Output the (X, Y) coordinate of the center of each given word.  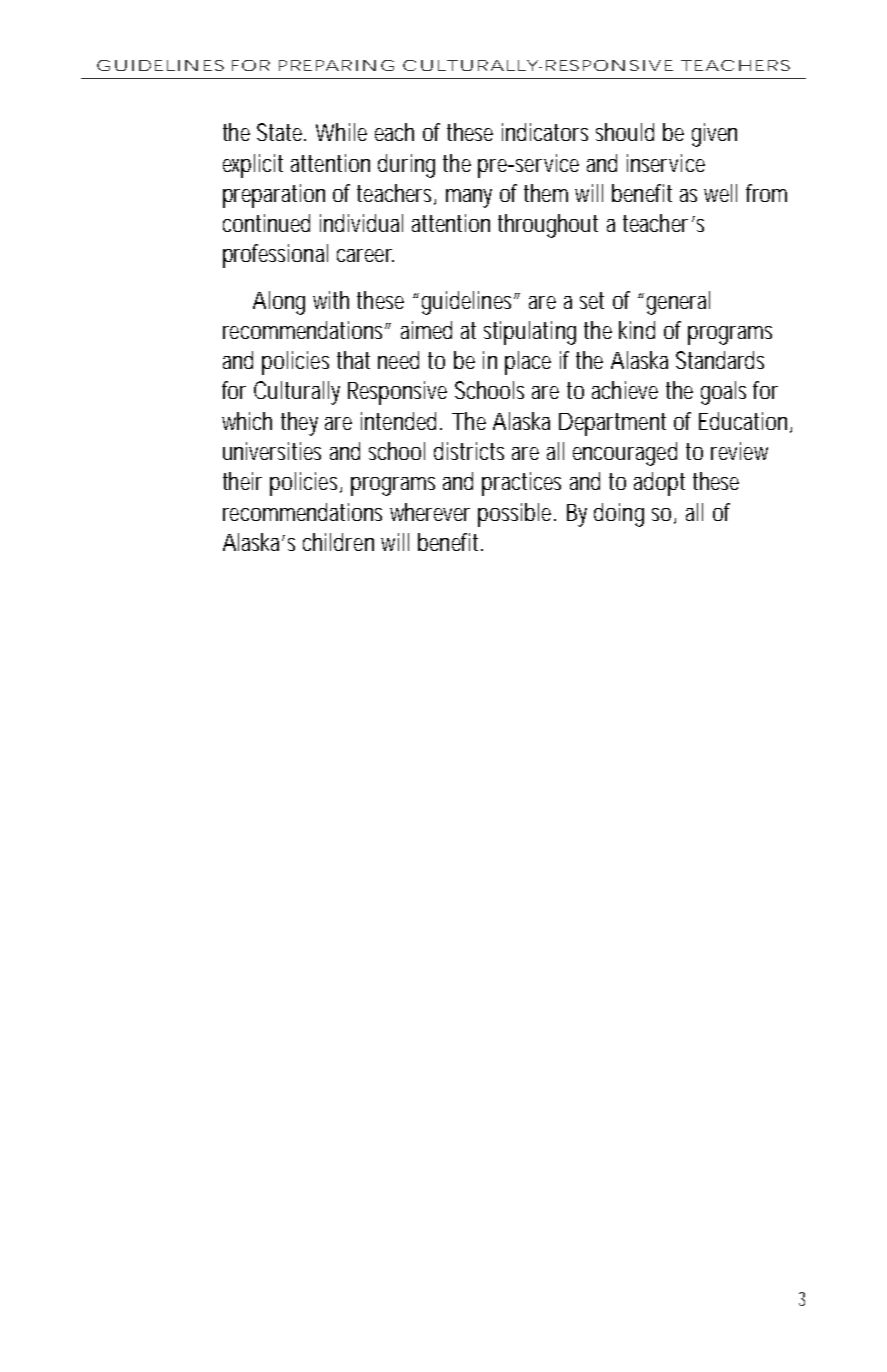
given (714, 135)
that (353, 360)
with (331, 300)
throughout (548, 226)
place (528, 363)
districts (469, 451)
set (592, 300)
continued (266, 223)
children (338, 542)
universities (272, 451)
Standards (720, 360)
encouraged (625, 454)
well (720, 193)
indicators (545, 132)
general (678, 303)
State (281, 132)
